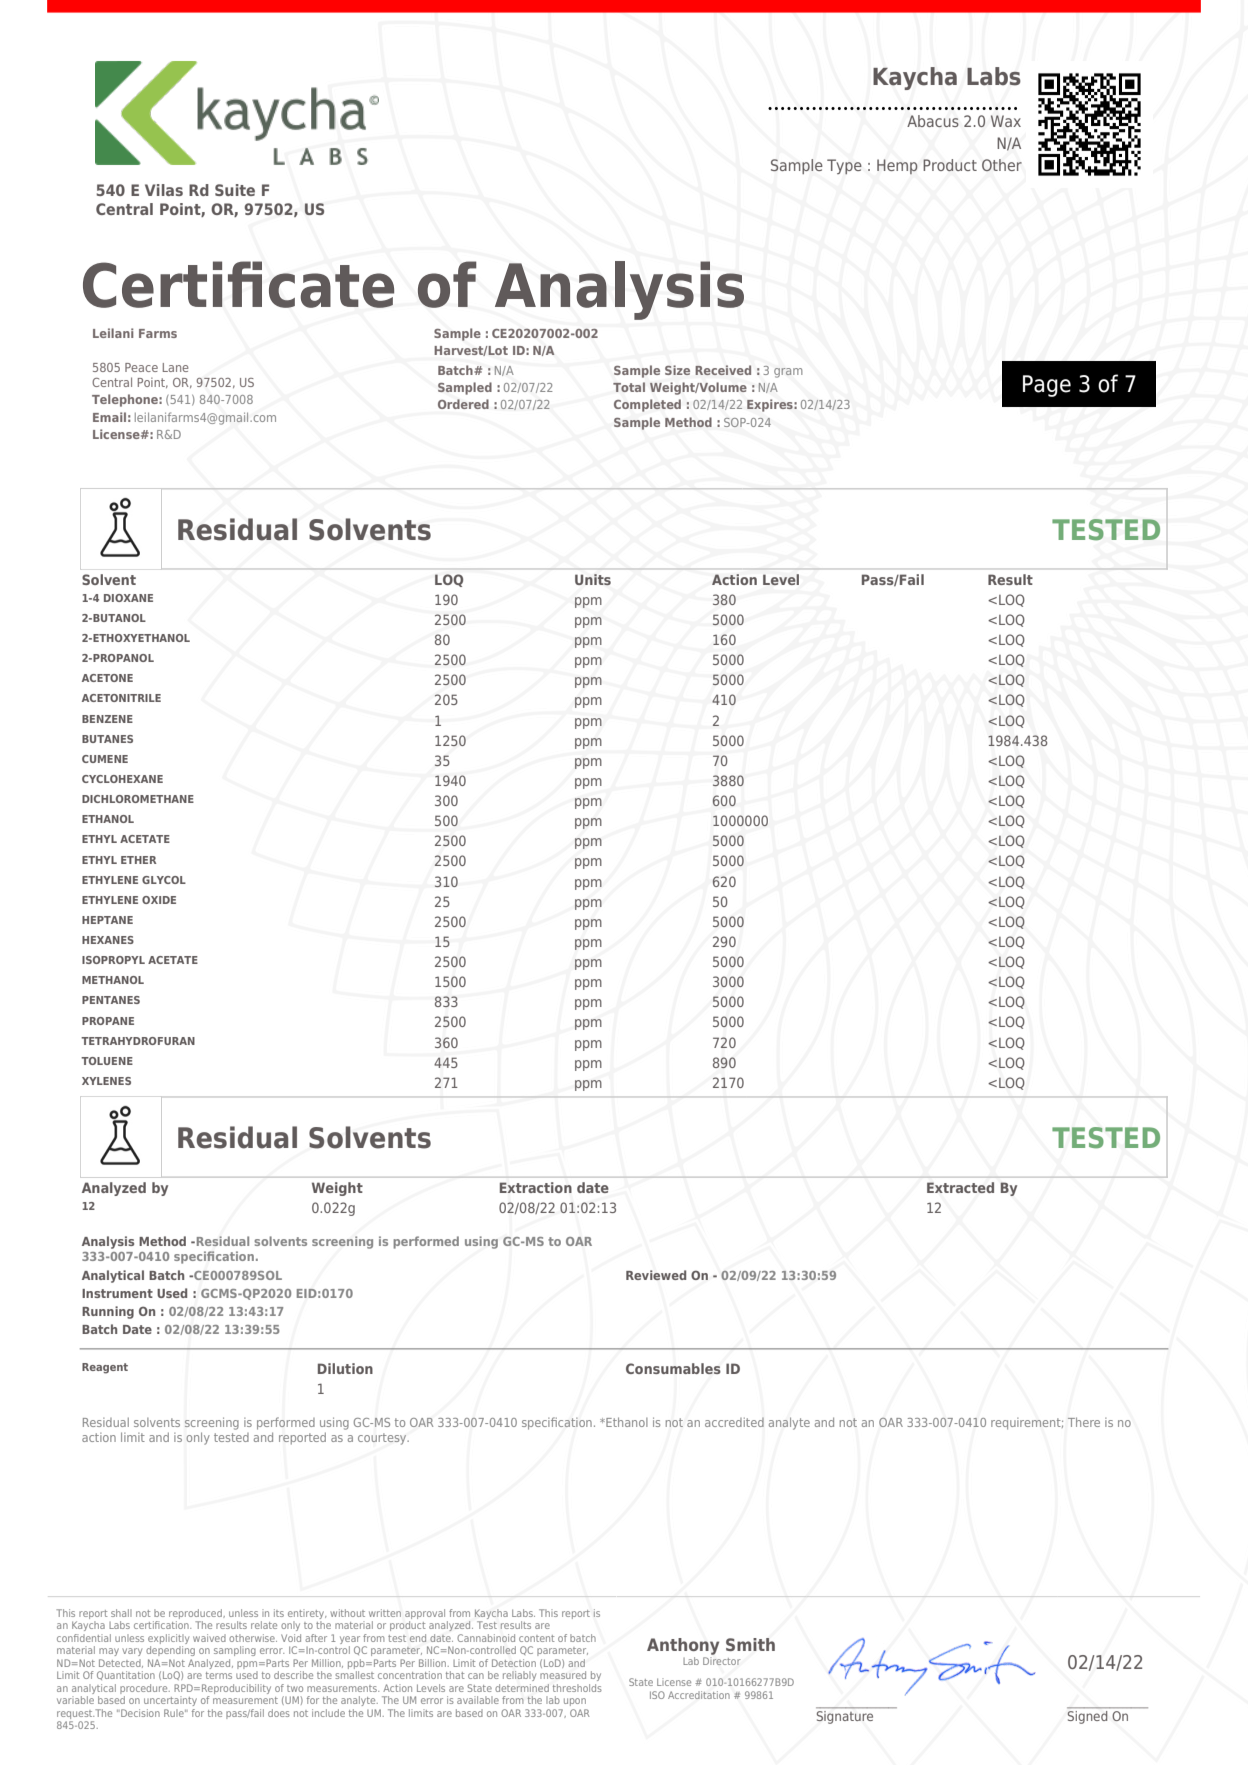  Describe the element at coordinates (563, 1675) in the page. I see `measured` at that location.
